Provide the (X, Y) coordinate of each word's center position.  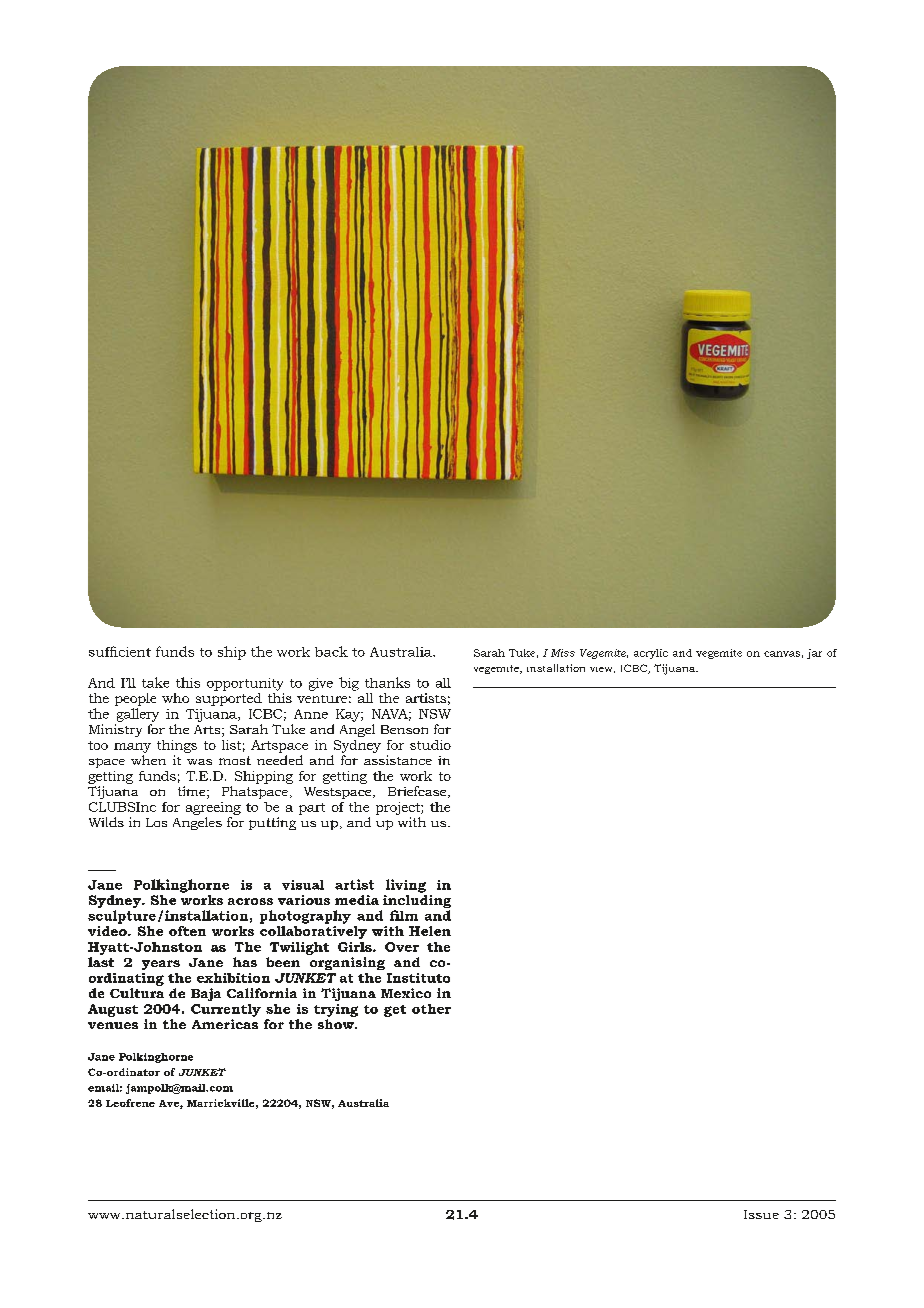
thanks (387, 682)
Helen (430, 931)
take (155, 682)
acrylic (651, 654)
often (187, 931)
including (416, 901)
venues (113, 1025)
